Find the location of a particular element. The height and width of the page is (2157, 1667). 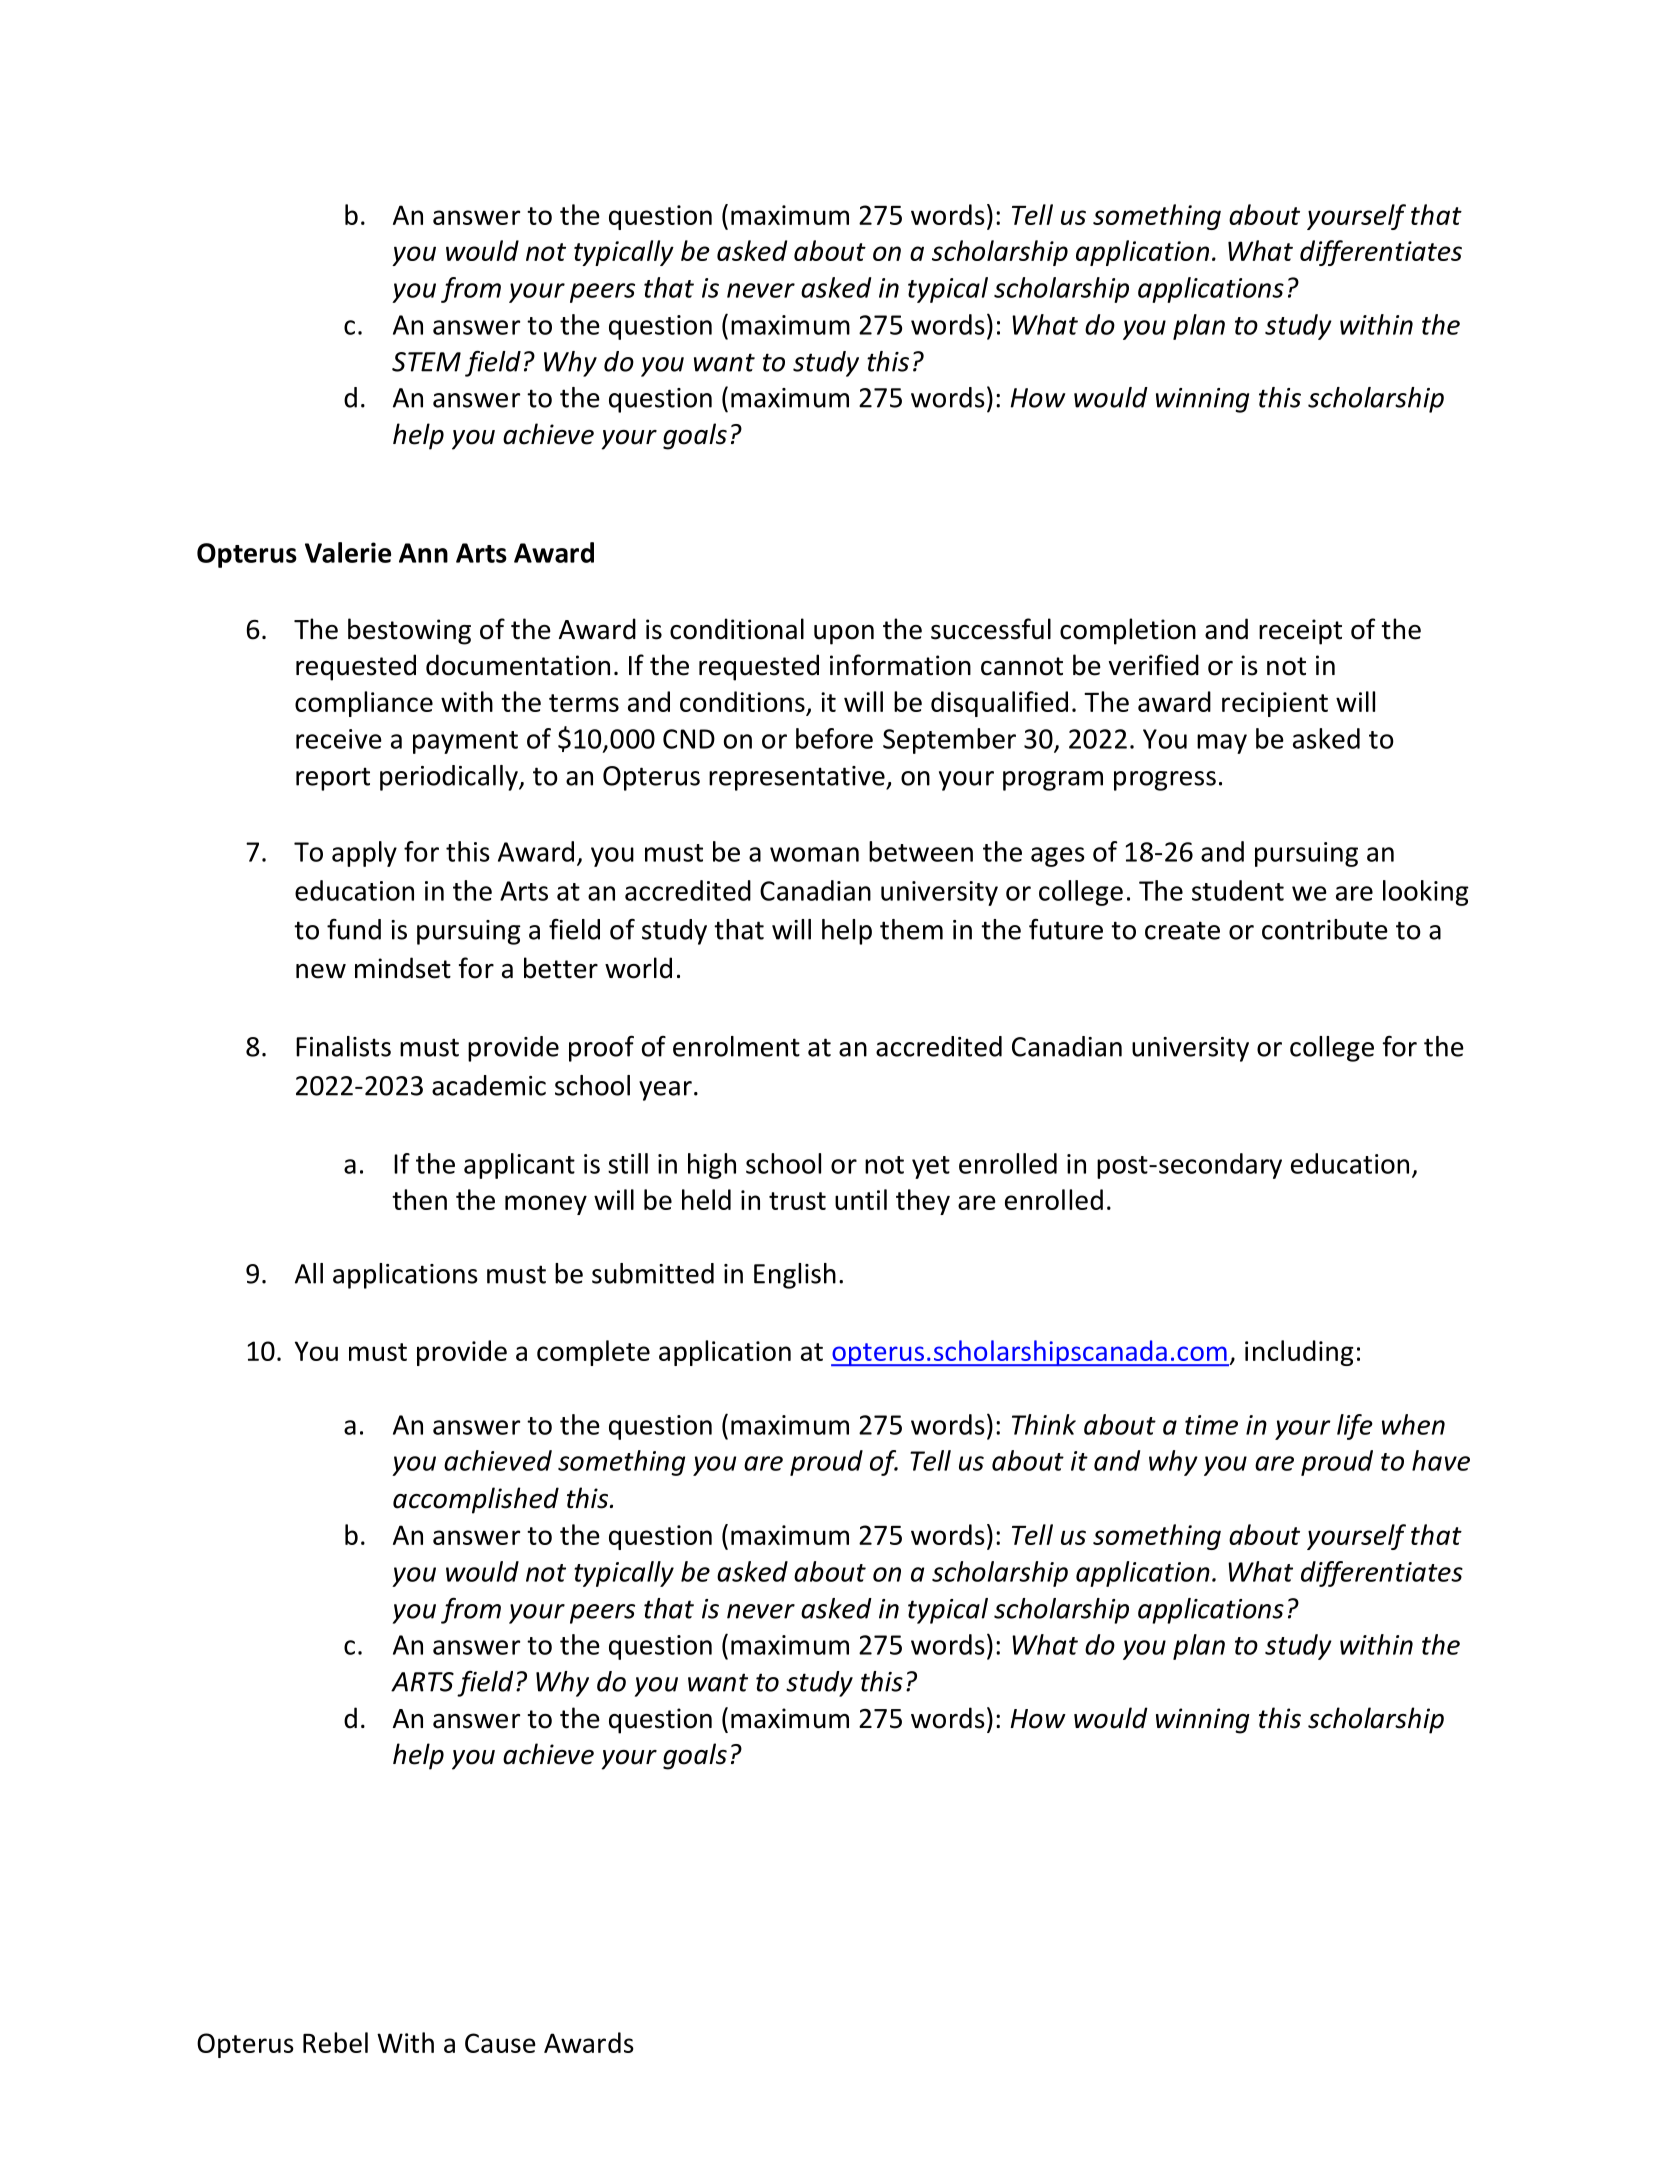

including is located at coordinates (1299, 1353).
